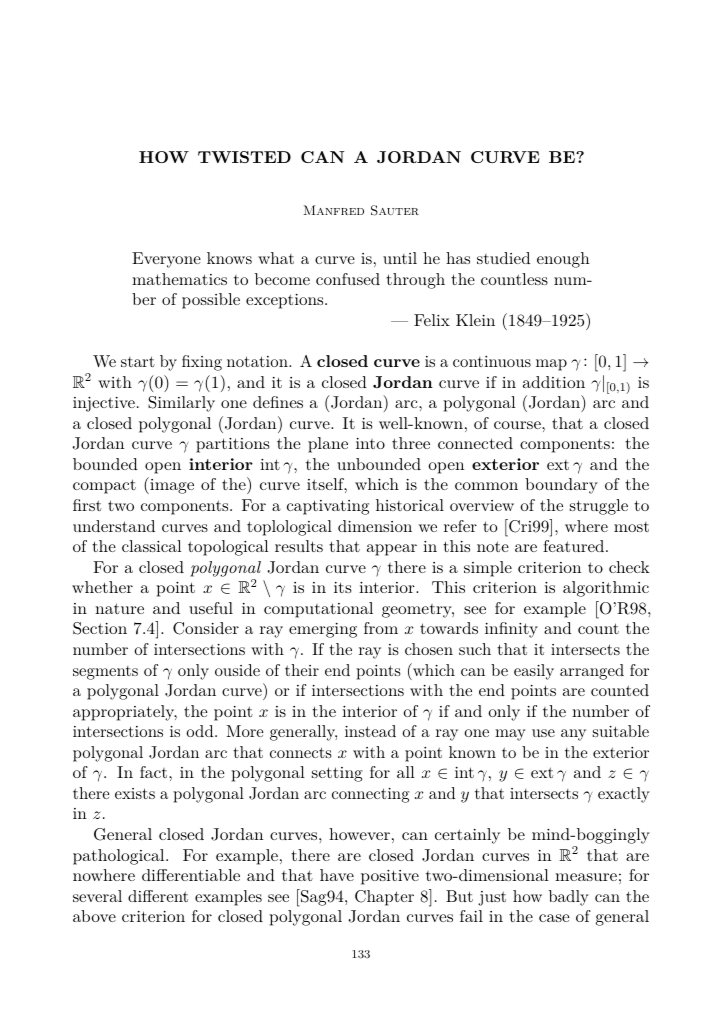 The height and width of the image is (1024, 722). Describe the element at coordinates (244, 157) in the image. I see `TWISTED` at that location.
